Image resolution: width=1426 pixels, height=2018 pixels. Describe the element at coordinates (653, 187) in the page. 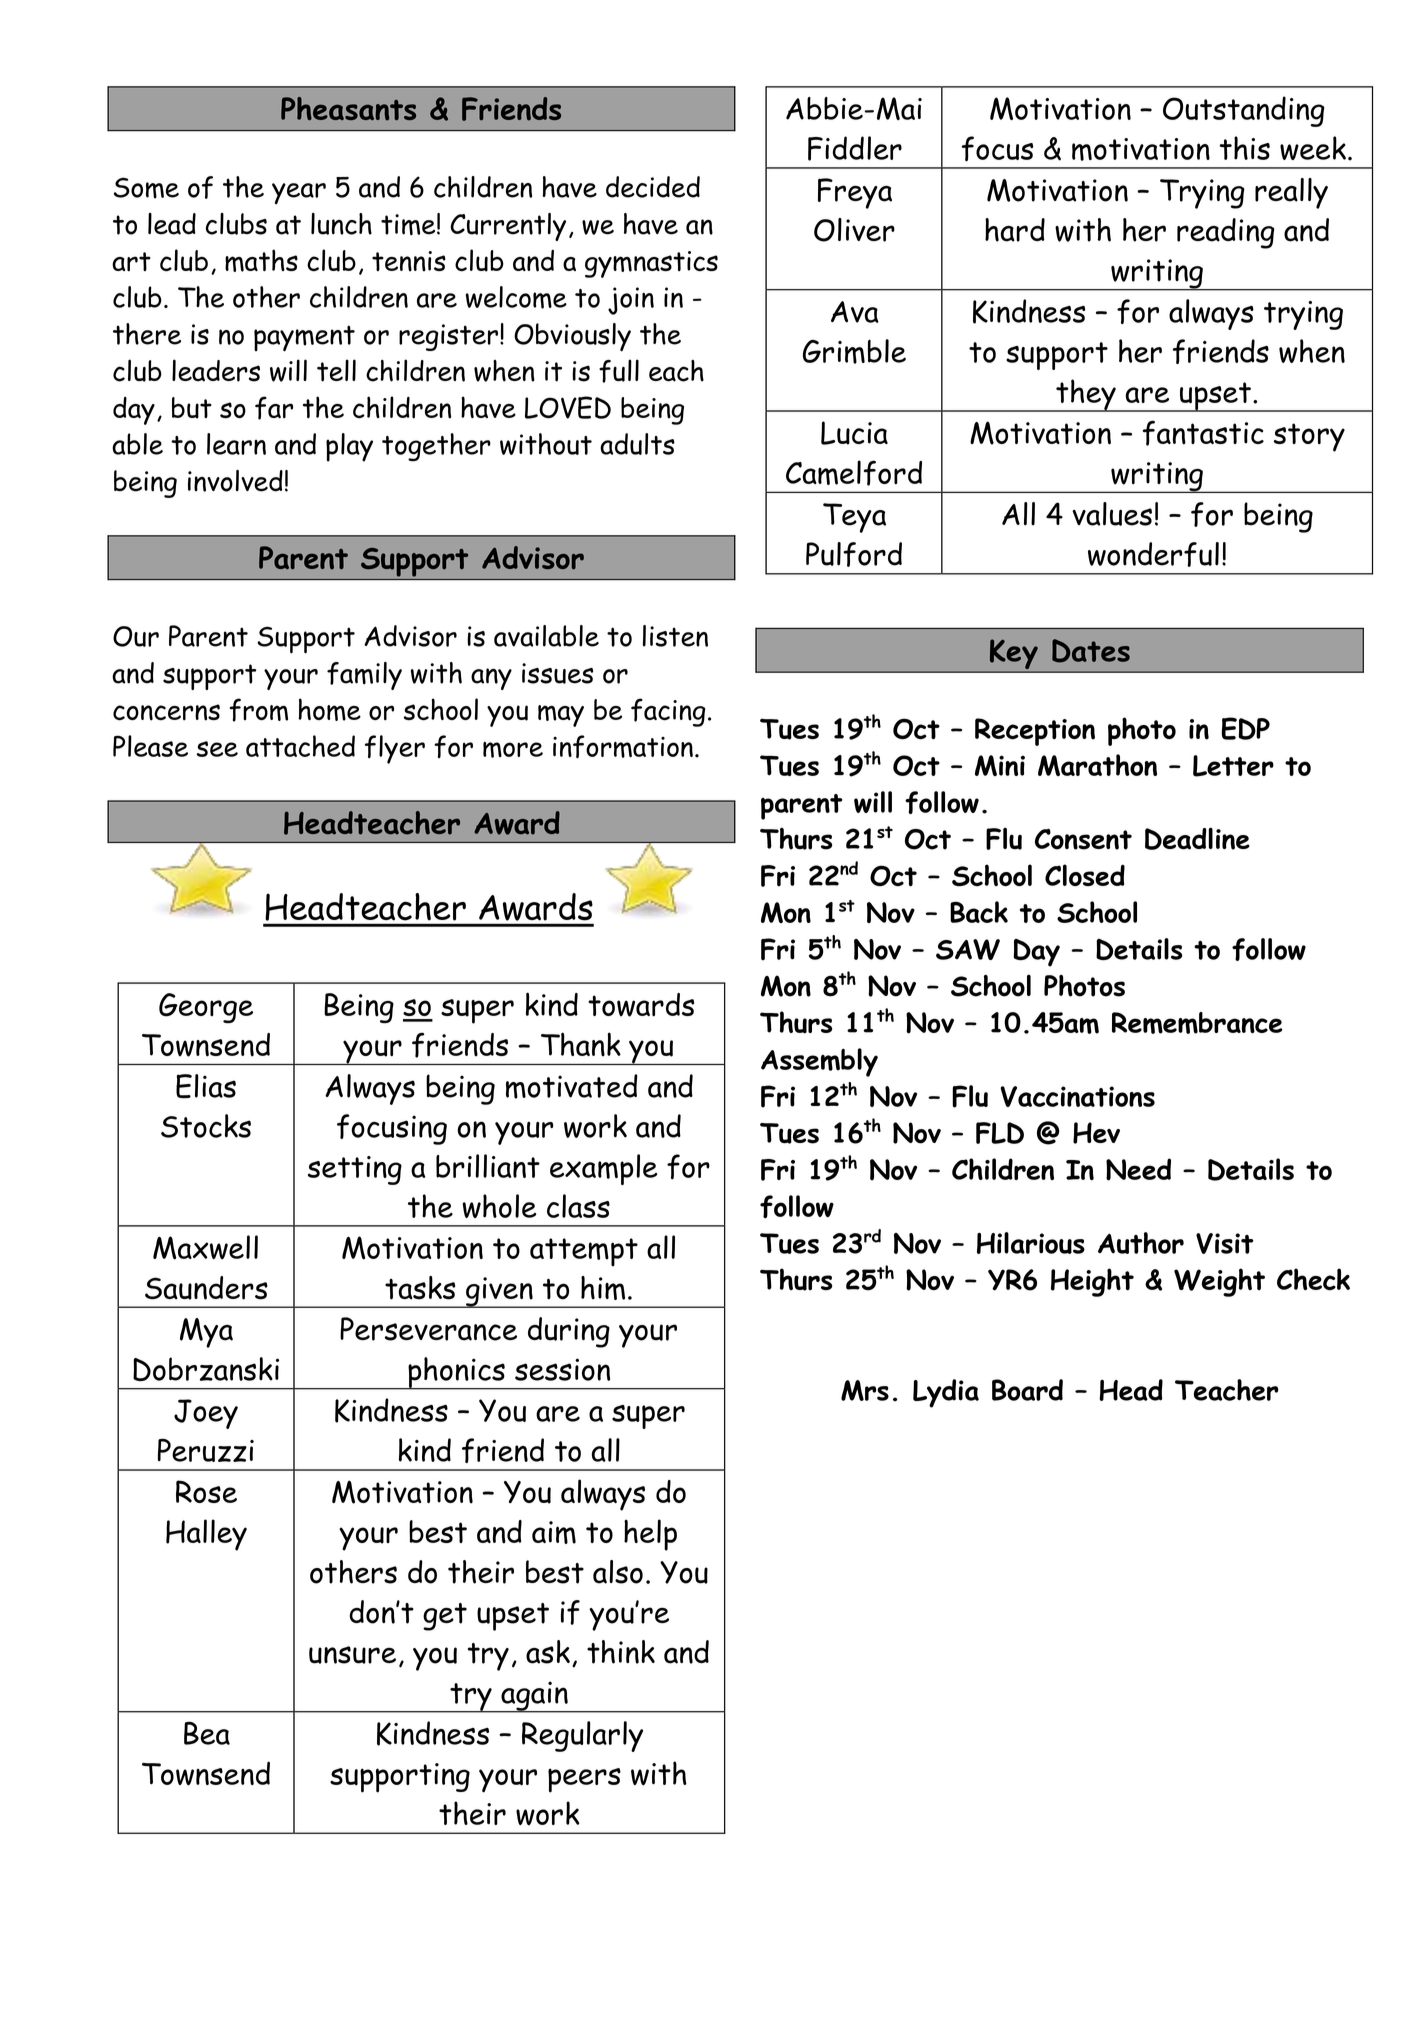

I see `decided` at that location.
